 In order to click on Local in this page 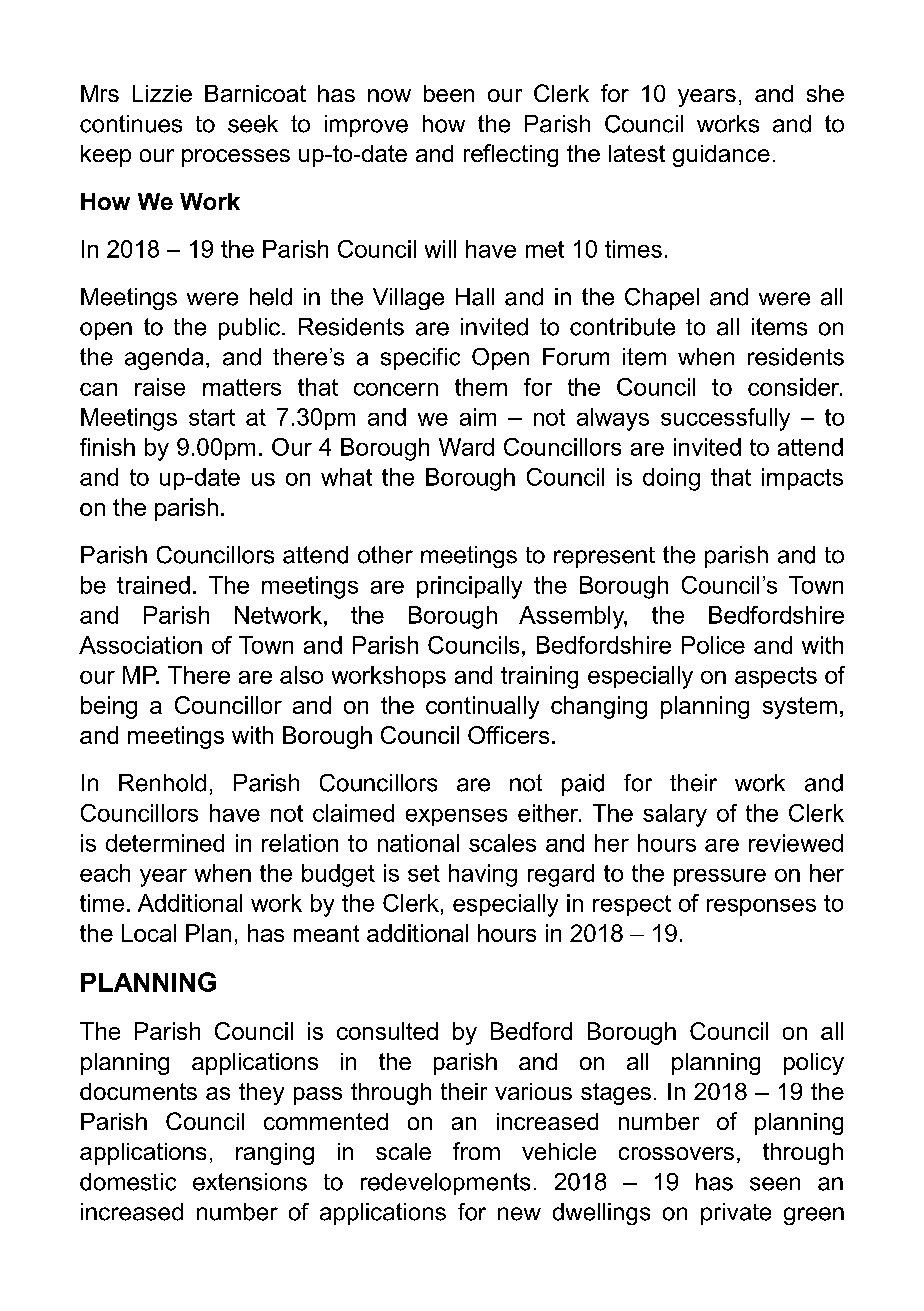, I will do `click(149, 933)`.
